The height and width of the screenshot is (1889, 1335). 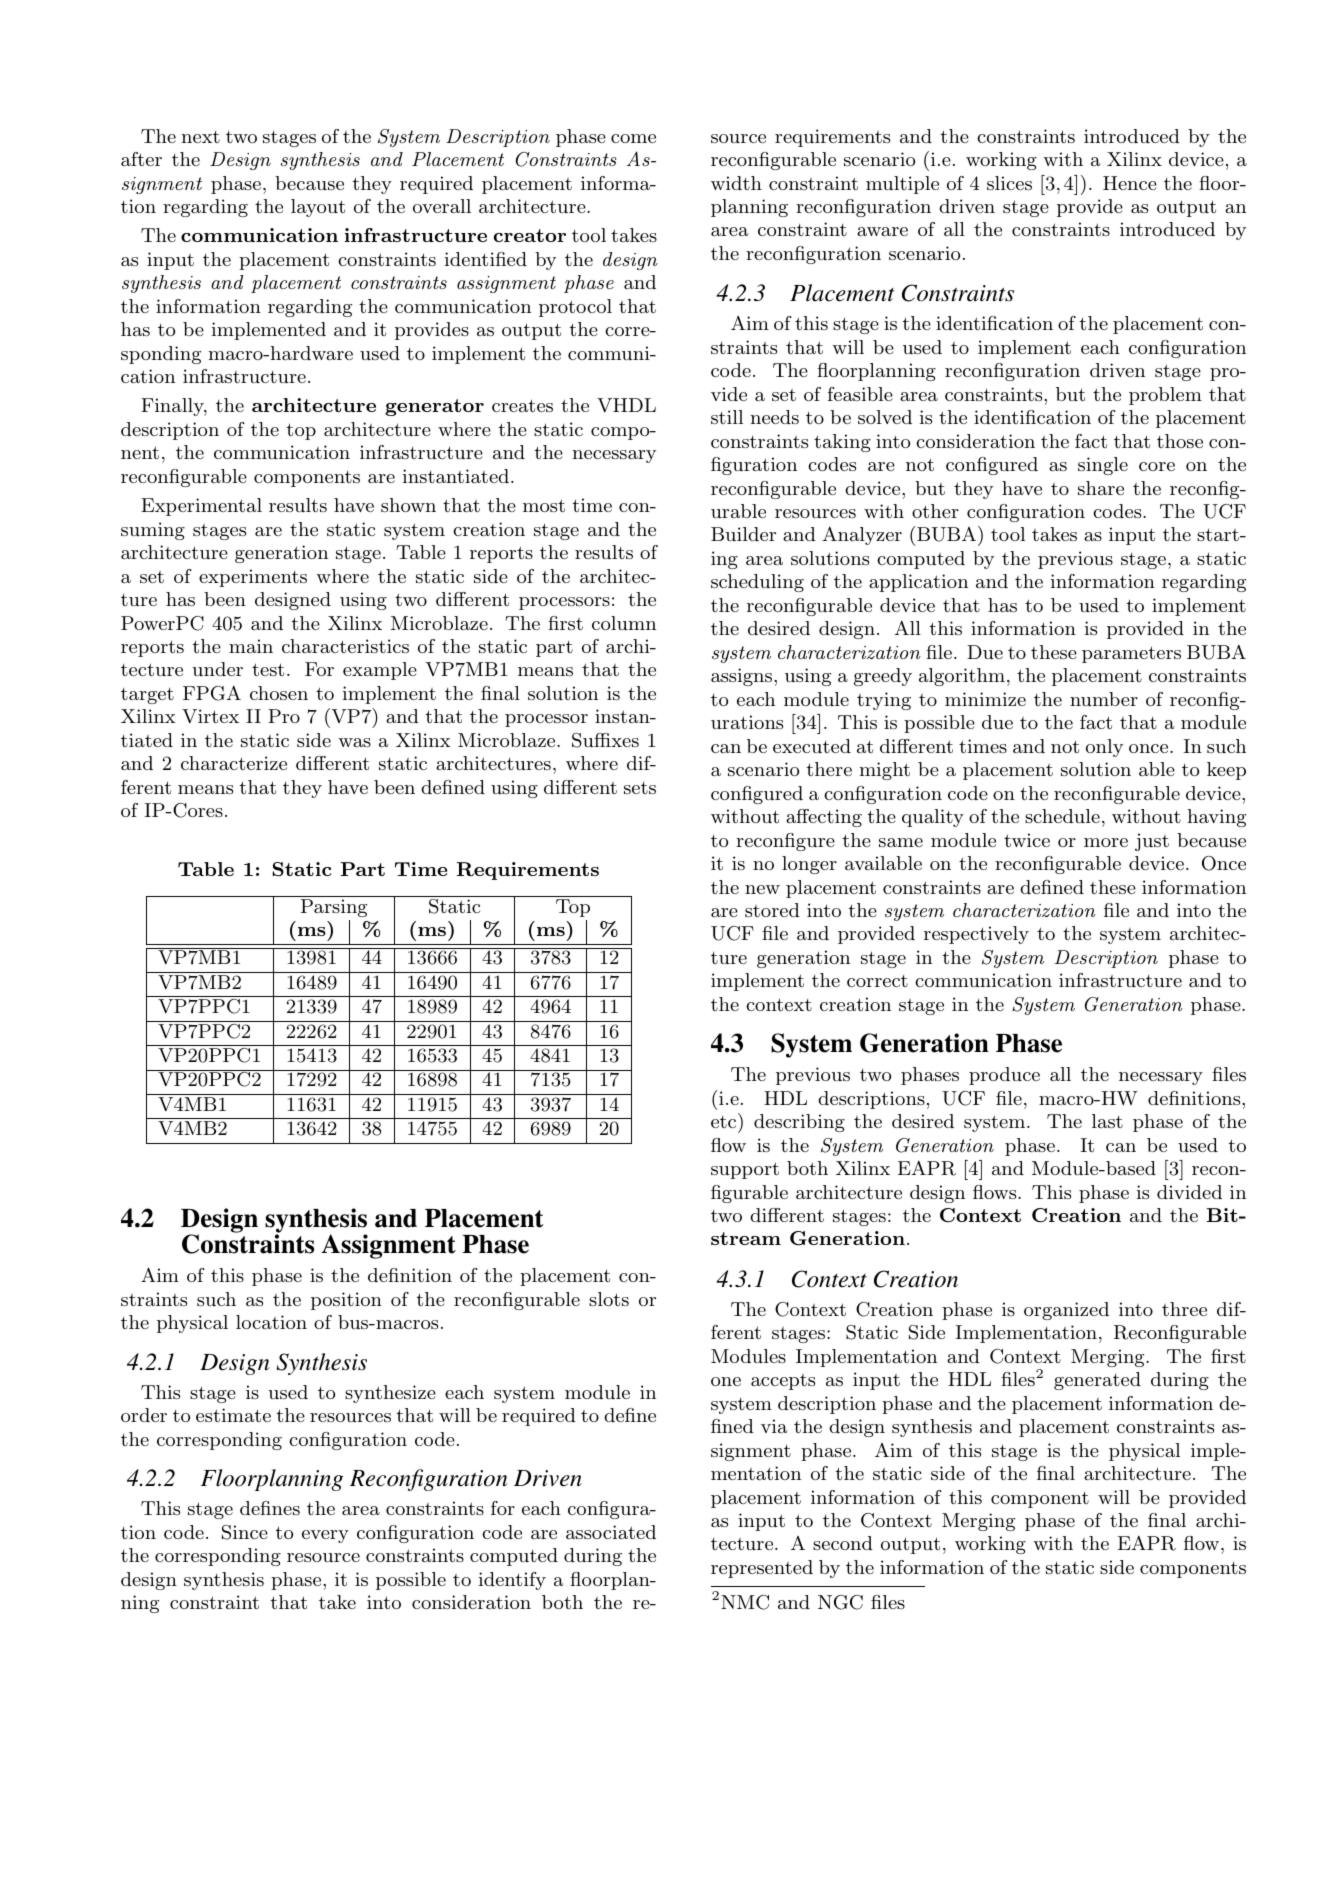 I want to click on Hence, so click(x=1130, y=183).
